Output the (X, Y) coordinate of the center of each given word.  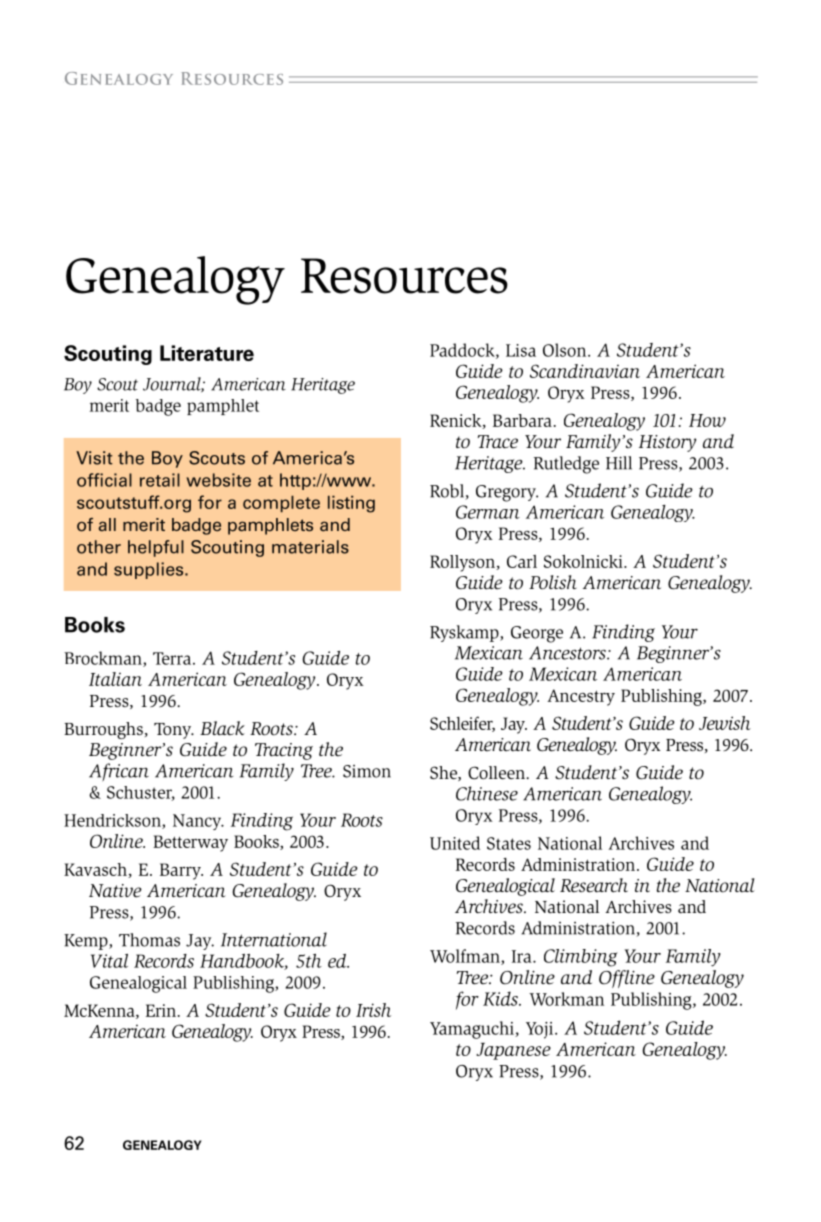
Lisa (521, 350)
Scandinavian (585, 371)
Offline (627, 979)
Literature (207, 353)
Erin (161, 1010)
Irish (373, 1010)
